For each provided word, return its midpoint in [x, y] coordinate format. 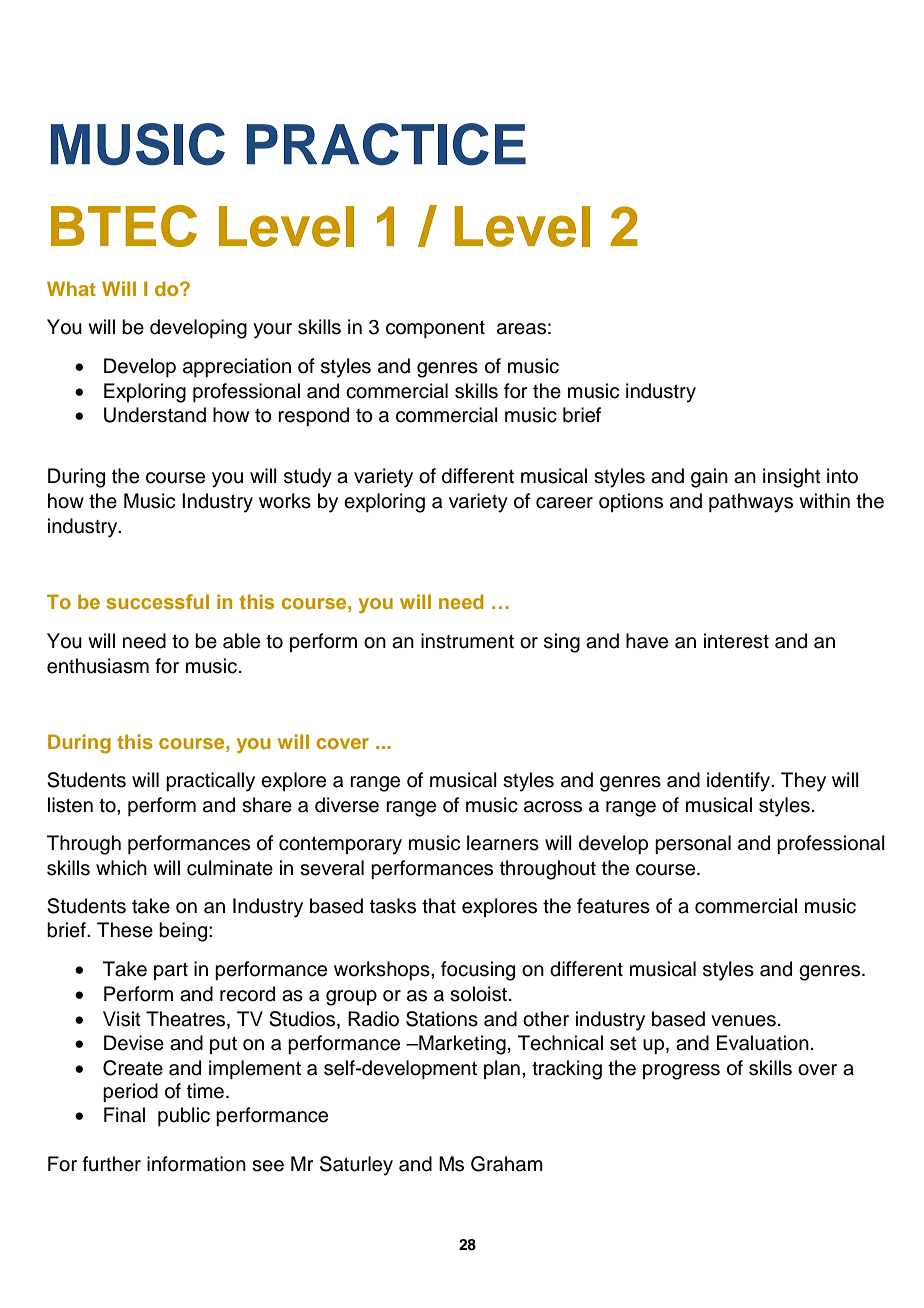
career [564, 503]
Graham [507, 1164]
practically [210, 782]
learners [503, 843]
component [435, 329]
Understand [155, 415]
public [184, 1116]
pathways [751, 503]
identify [739, 782]
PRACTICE [386, 144]
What [71, 288]
